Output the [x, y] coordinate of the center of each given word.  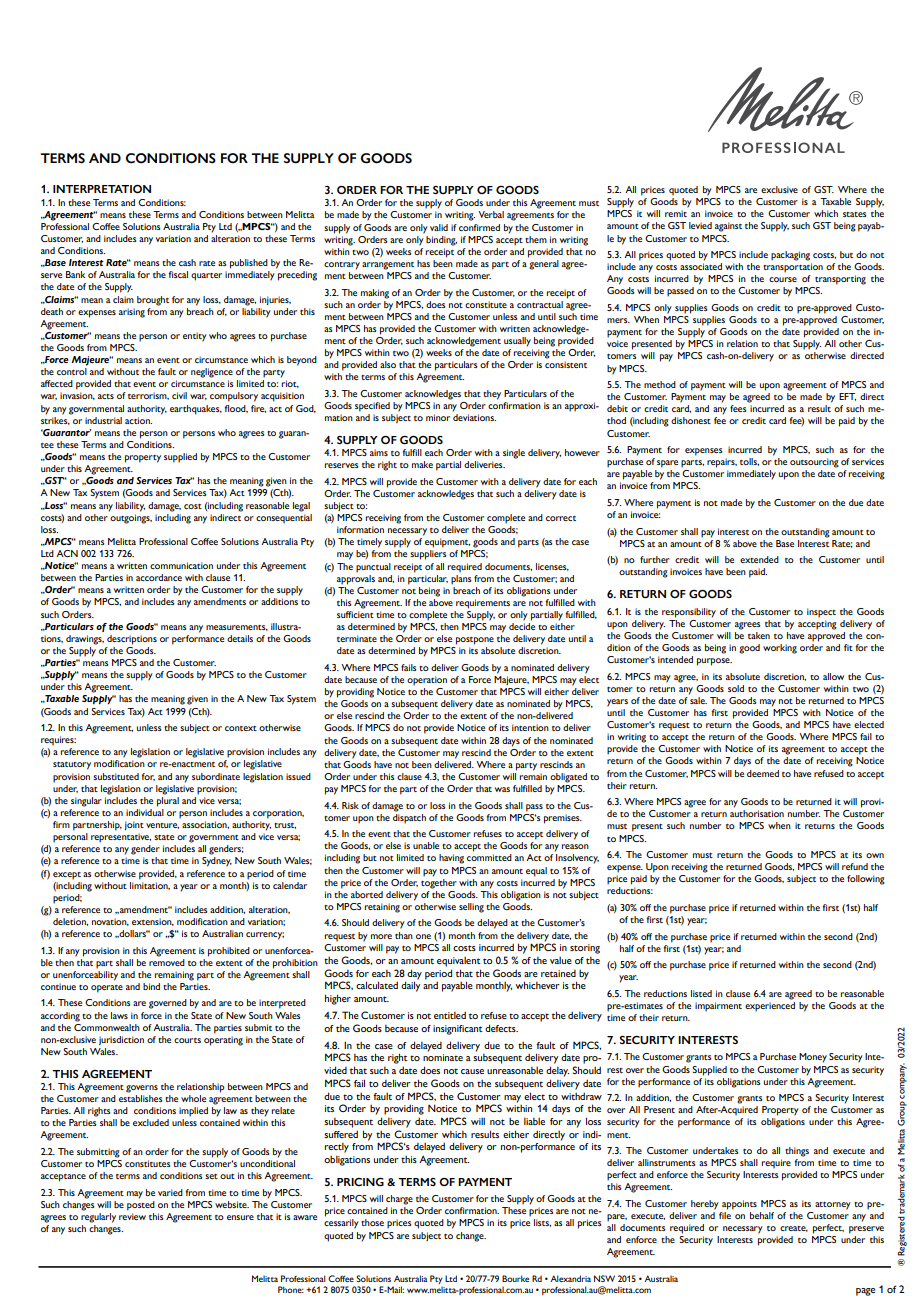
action [138, 420]
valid [439, 227]
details [240, 638]
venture [162, 826]
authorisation [757, 813]
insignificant [458, 1030]
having [451, 859]
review [132, 1216]
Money [813, 1058]
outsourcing [814, 463]
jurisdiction [121, 1040]
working [780, 649]
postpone [475, 641]
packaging [790, 256]
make [422, 464]
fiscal [178, 274]
